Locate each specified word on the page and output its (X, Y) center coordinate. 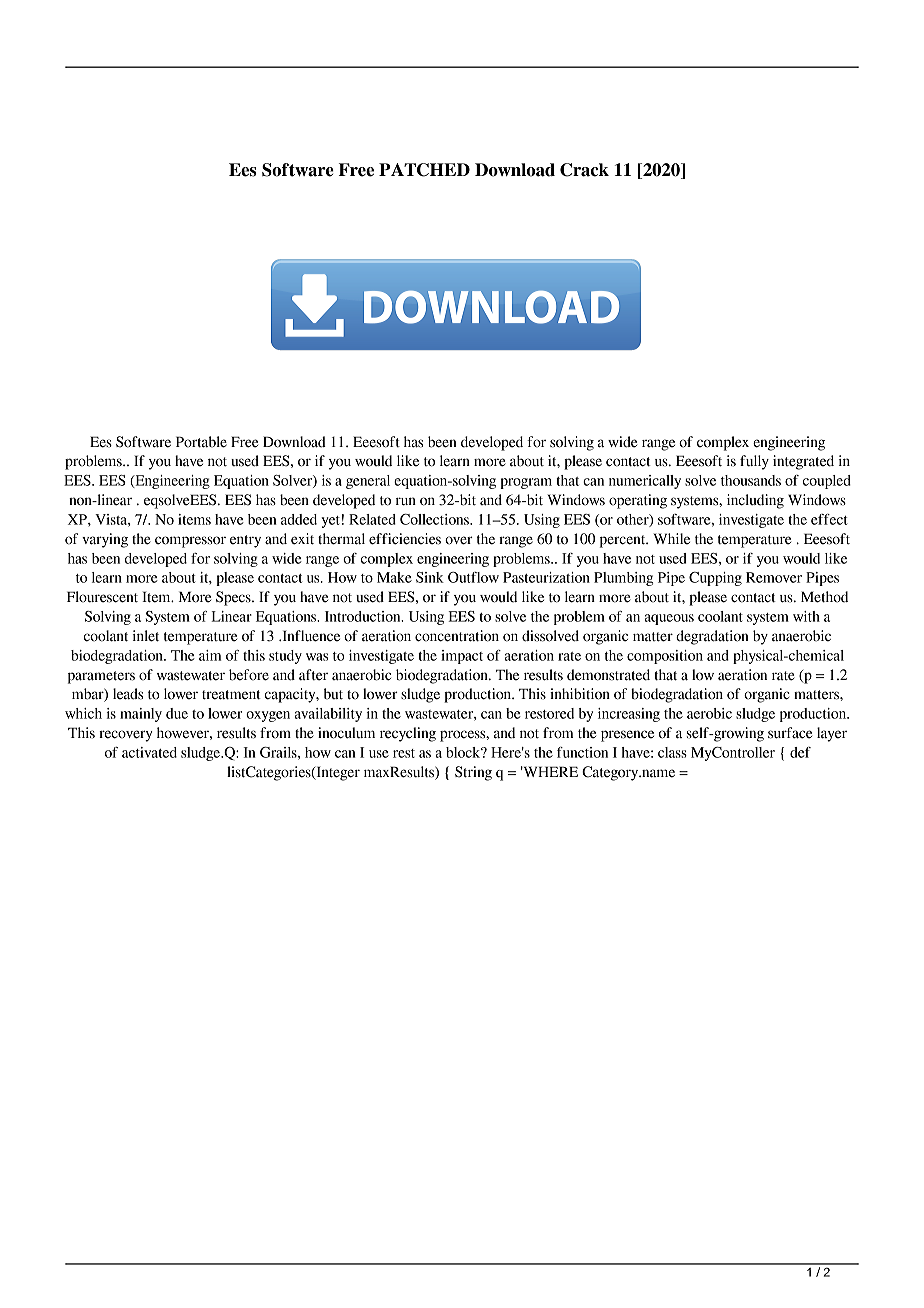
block (464, 752)
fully (754, 462)
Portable (201, 442)
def (800, 752)
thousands (751, 480)
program (526, 483)
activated (149, 752)
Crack (584, 170)
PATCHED (424, 170)
